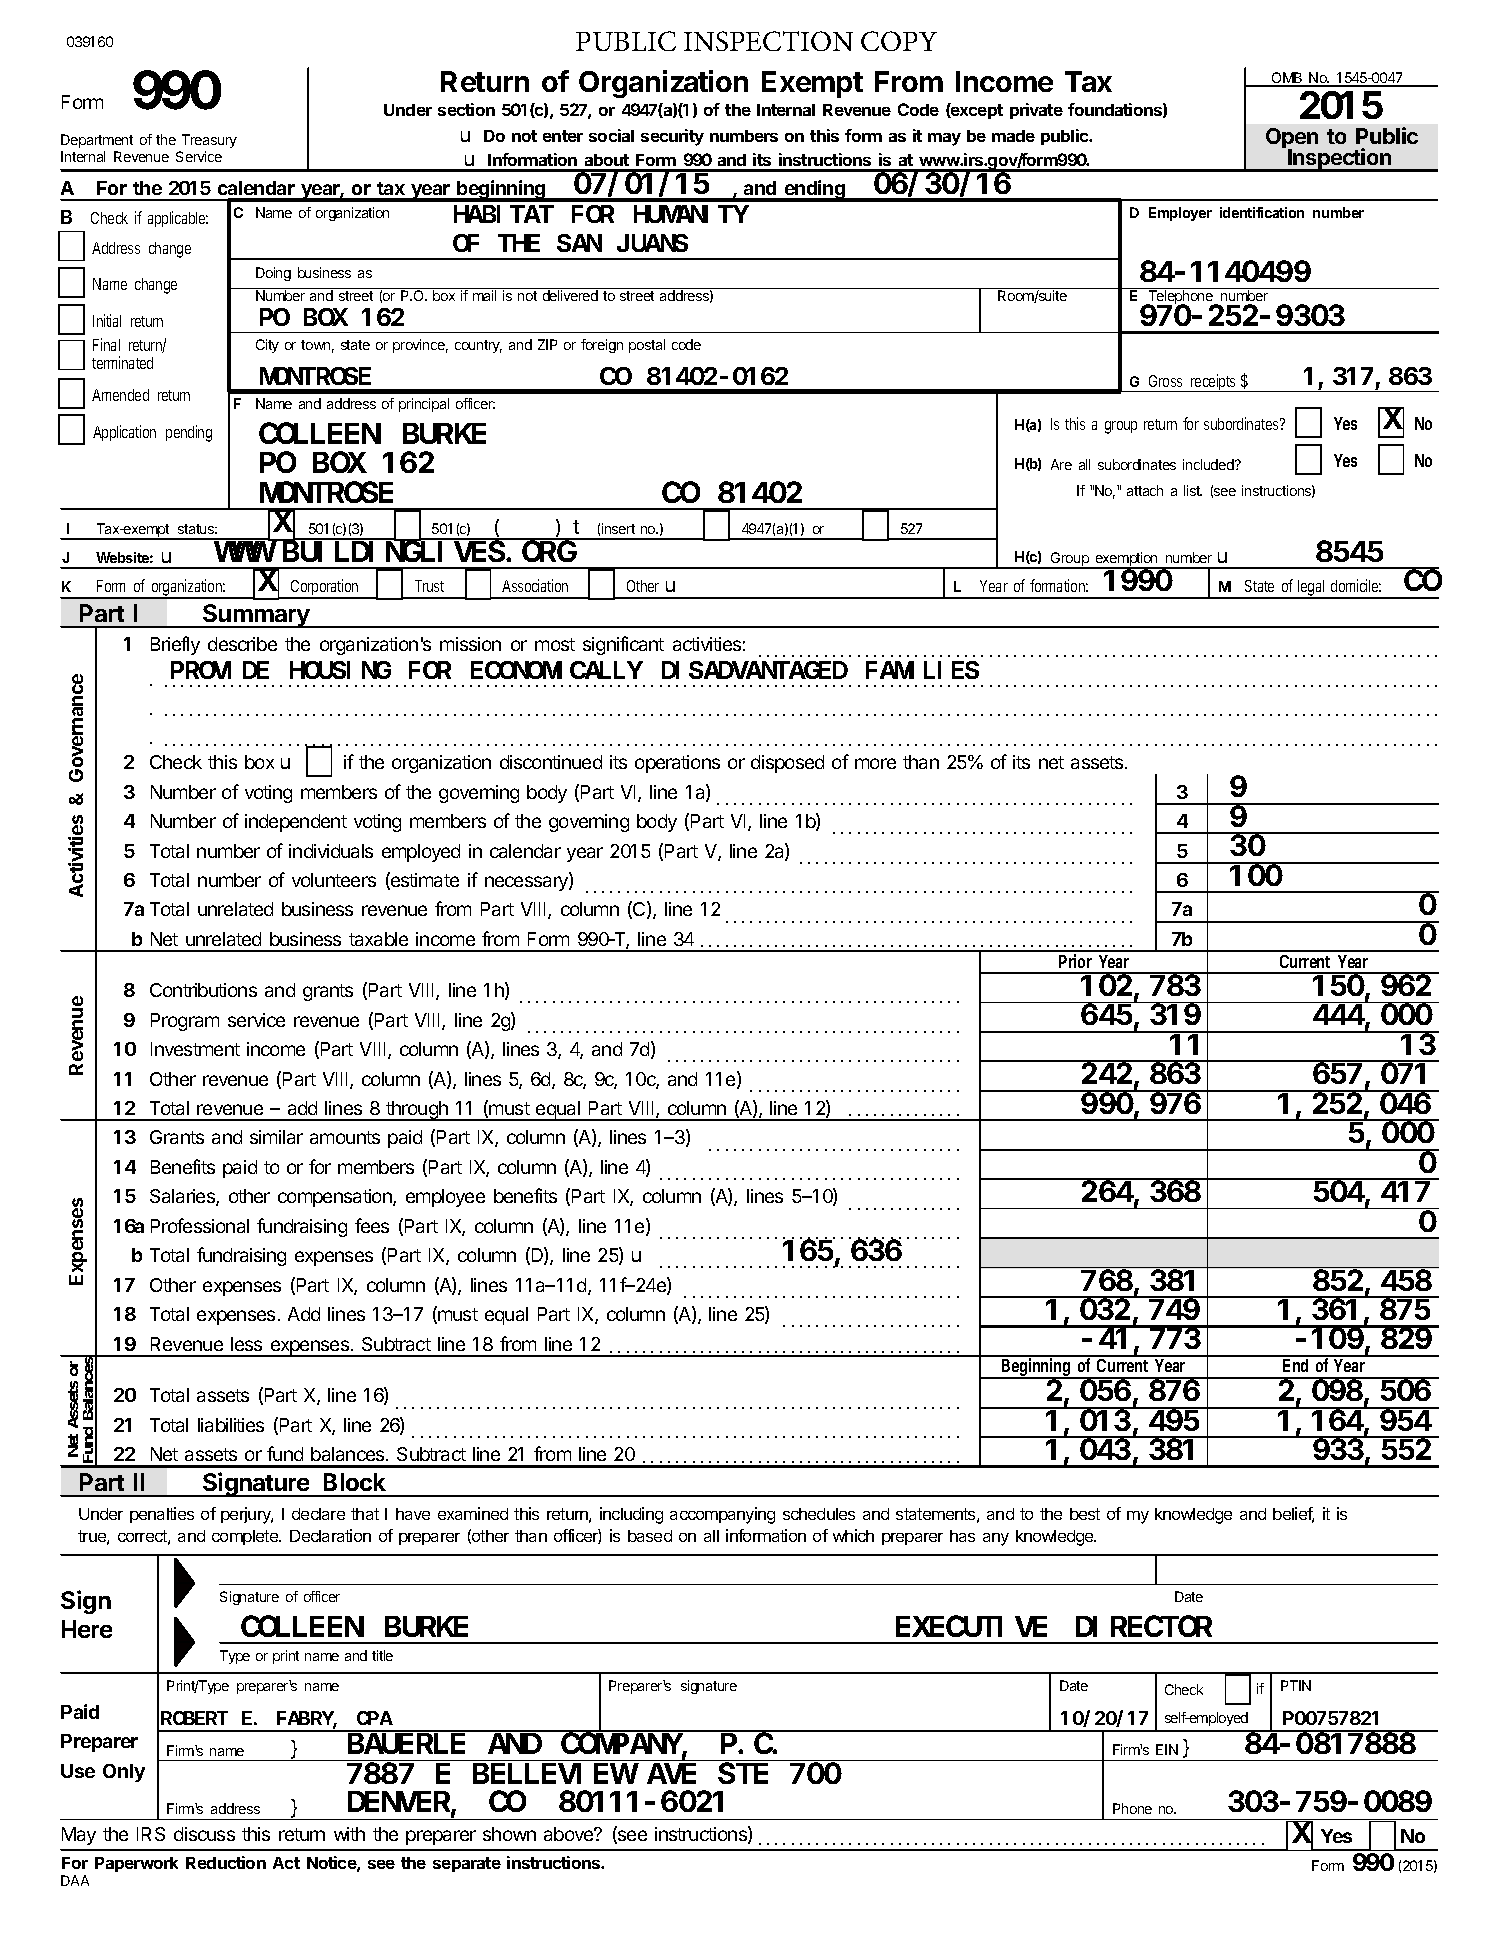 This screenshot has height=1944, width=1502. Describe the element at coordinates (875, 763) in the screenshot. I see `more` at that location.
